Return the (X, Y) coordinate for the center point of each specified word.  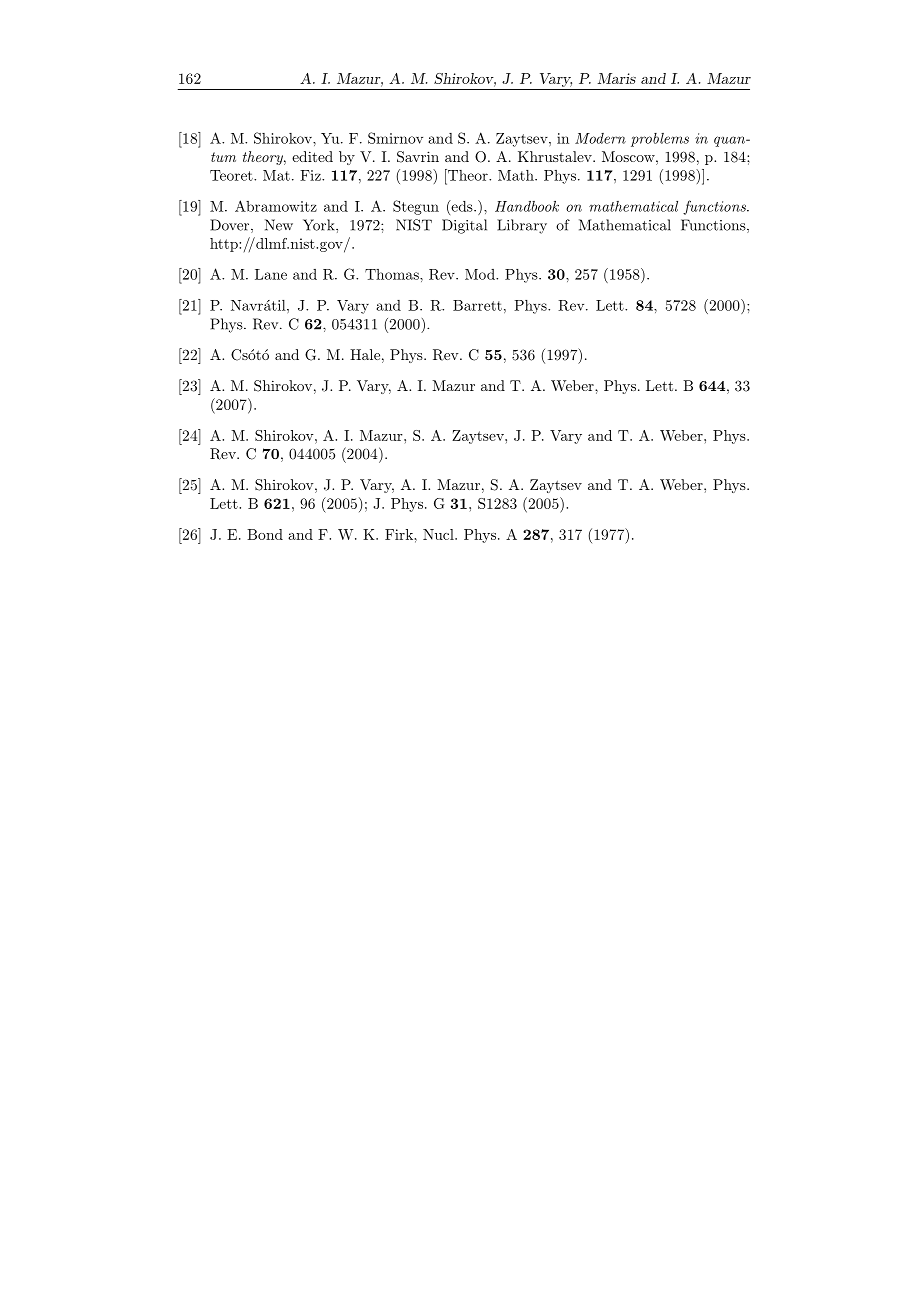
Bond (265, 534)
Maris (617, 78)
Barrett (477, 305)
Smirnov (395, 138)
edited (312, 156)
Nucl (439, 534)
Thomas (393, 274)
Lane (271, 274)
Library (522, 226)
